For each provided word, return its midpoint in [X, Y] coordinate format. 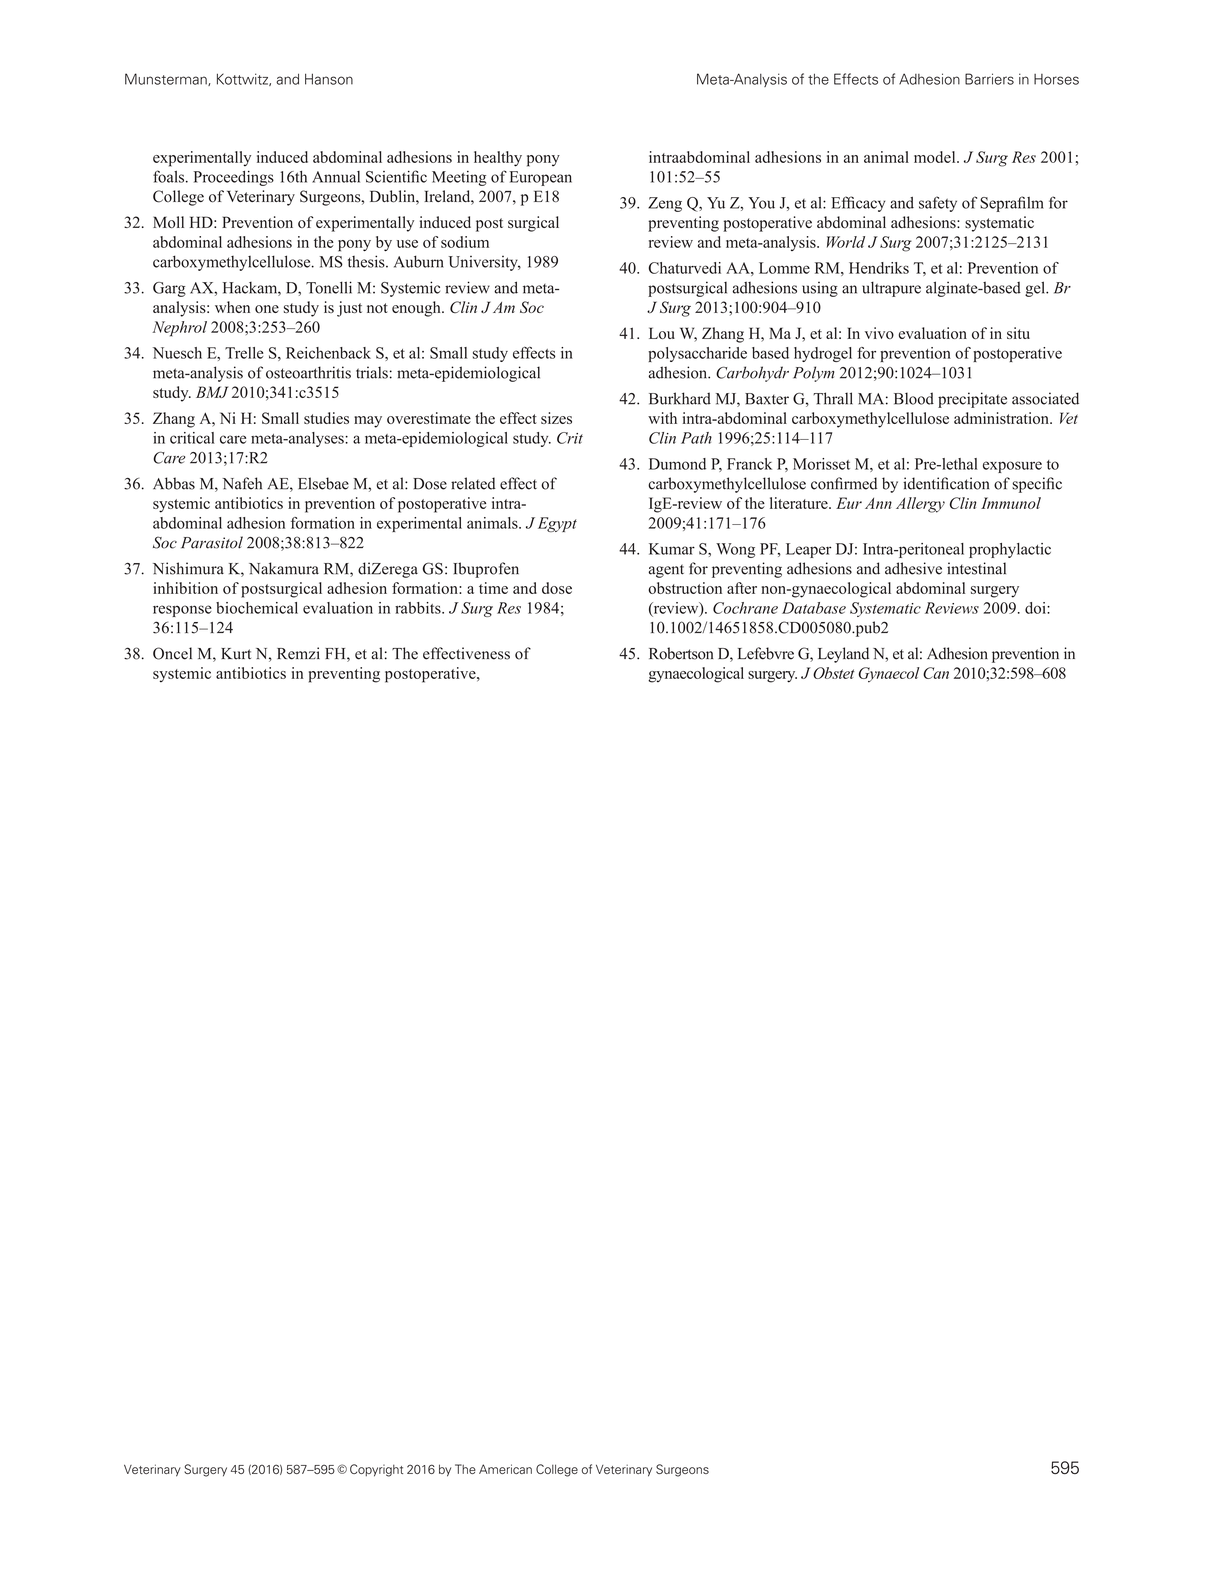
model [936, 157]
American [505, 1469]
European [540, 178]
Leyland [843, 655]
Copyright [376, 1470]
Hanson [329, 79]
